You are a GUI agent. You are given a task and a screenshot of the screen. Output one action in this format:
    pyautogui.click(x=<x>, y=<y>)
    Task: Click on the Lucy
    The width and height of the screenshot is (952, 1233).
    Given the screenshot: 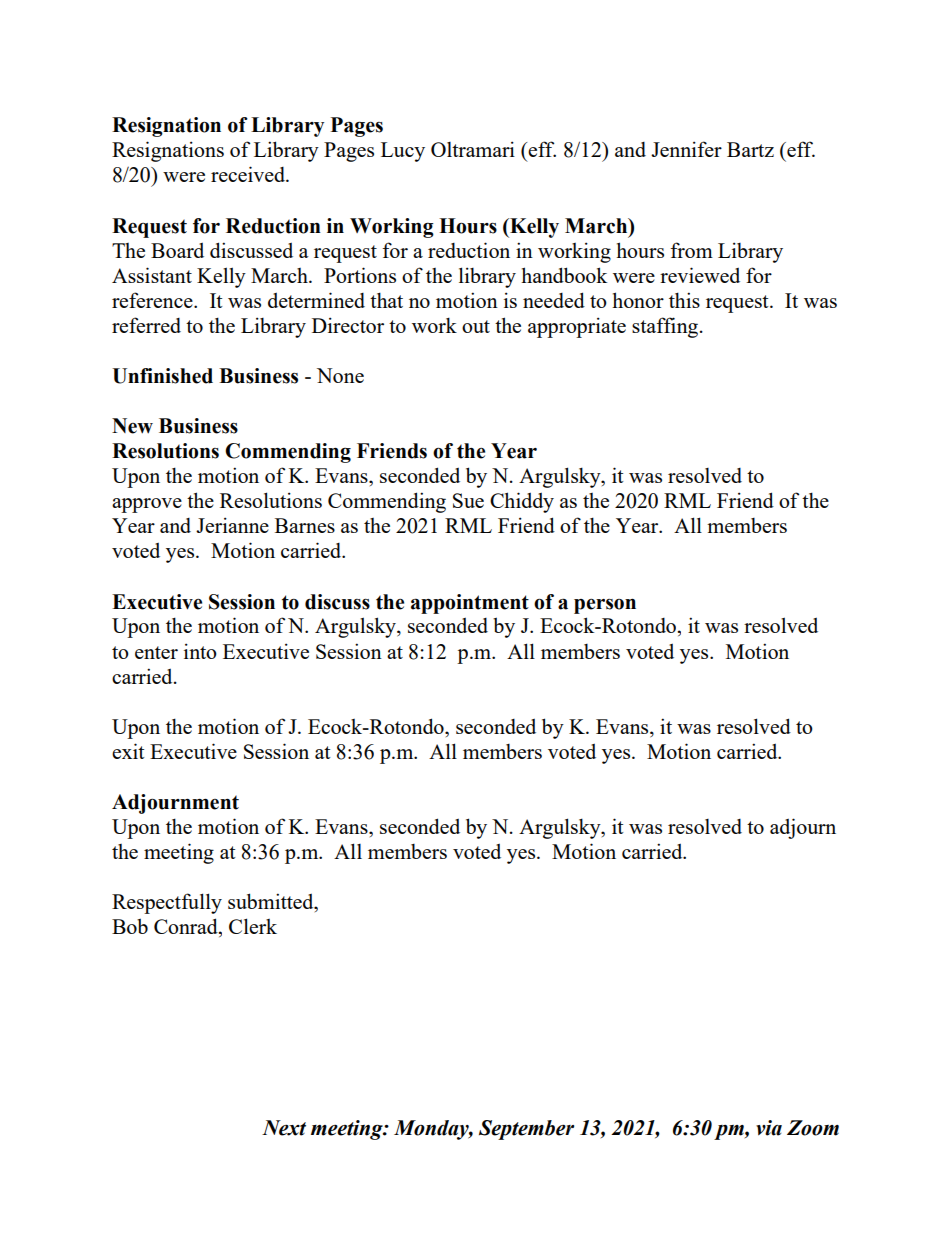 What is the action you would take?
    pyautogui.click(x=403, y=152)
